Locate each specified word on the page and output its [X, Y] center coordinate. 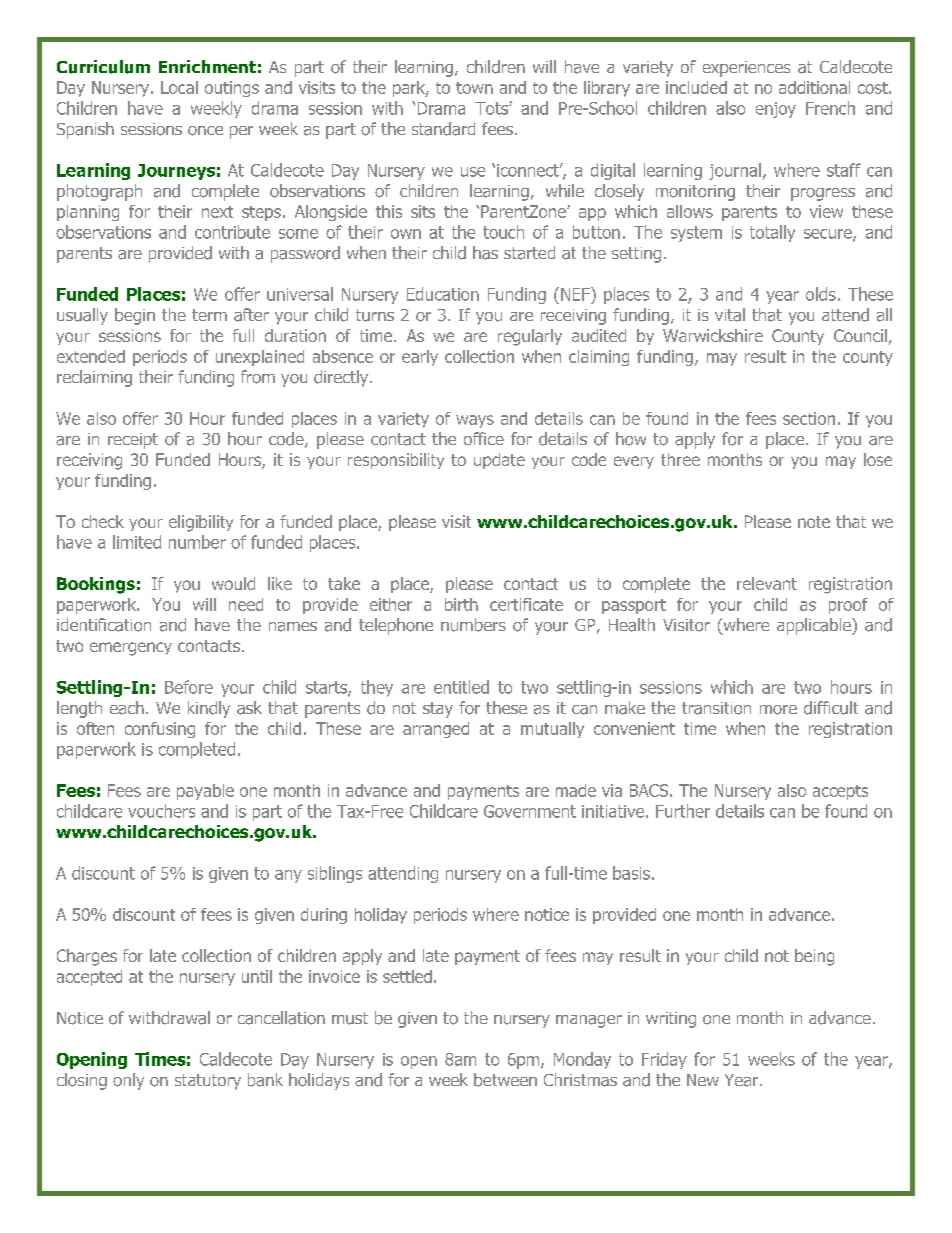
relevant [767, 583]
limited [137, 542]
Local [179, 87]
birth [461, 604]
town [474, 88]
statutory [208, 1082]
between [505, 1080]
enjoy [776, 110]
